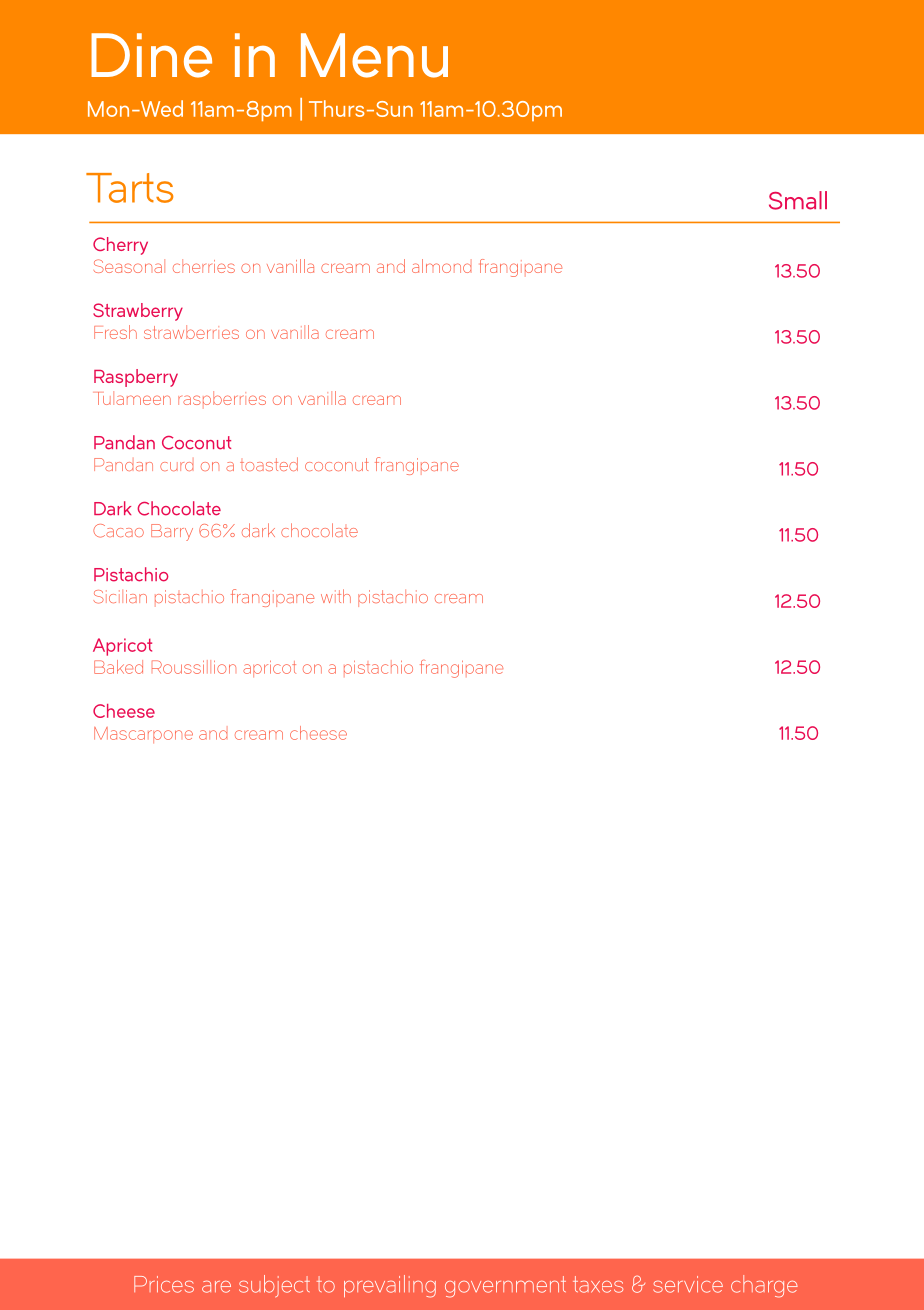  What do you see at coordinates (269, 464) in the screenshot?
I see `toasted` at bounding box center [269, 464].
